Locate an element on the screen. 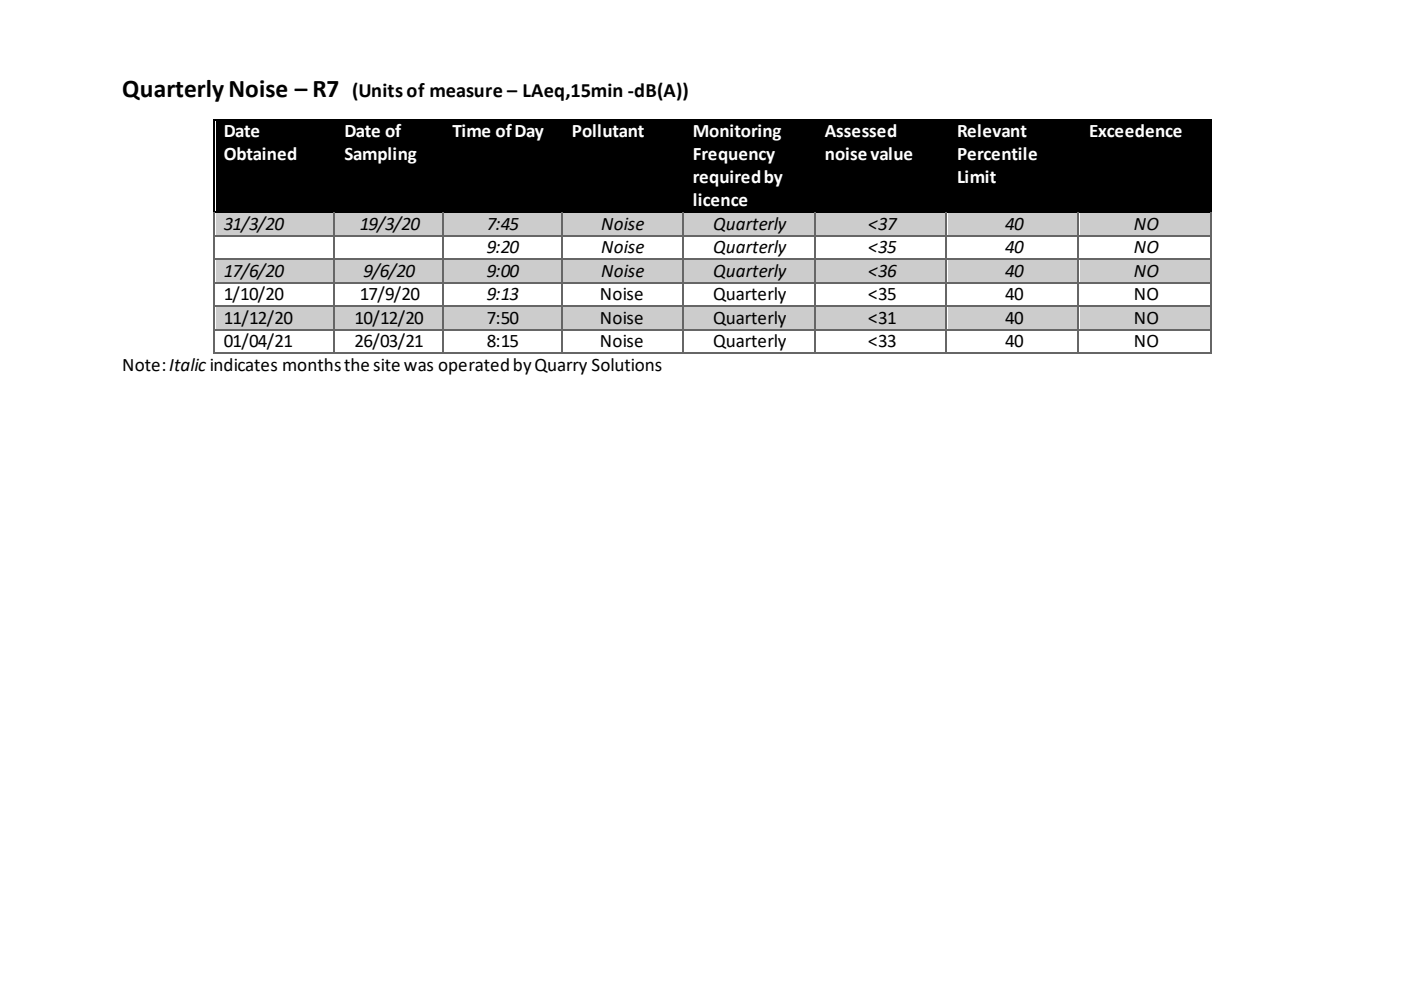  Quarry is located at coordinates (561, 366).
